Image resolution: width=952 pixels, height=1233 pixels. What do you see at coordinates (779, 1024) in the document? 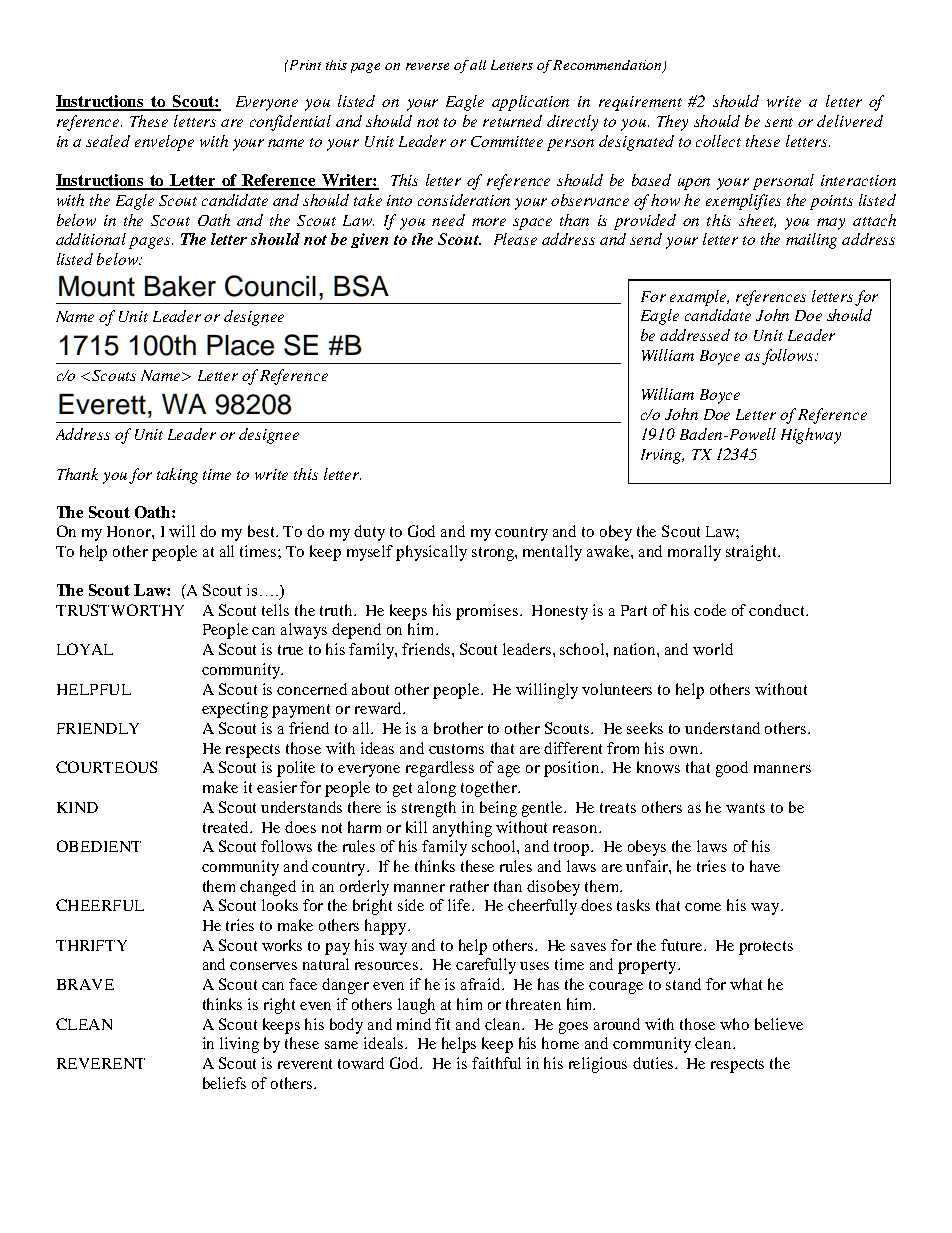
I see `believe` at bounding box center [779, 1024].
